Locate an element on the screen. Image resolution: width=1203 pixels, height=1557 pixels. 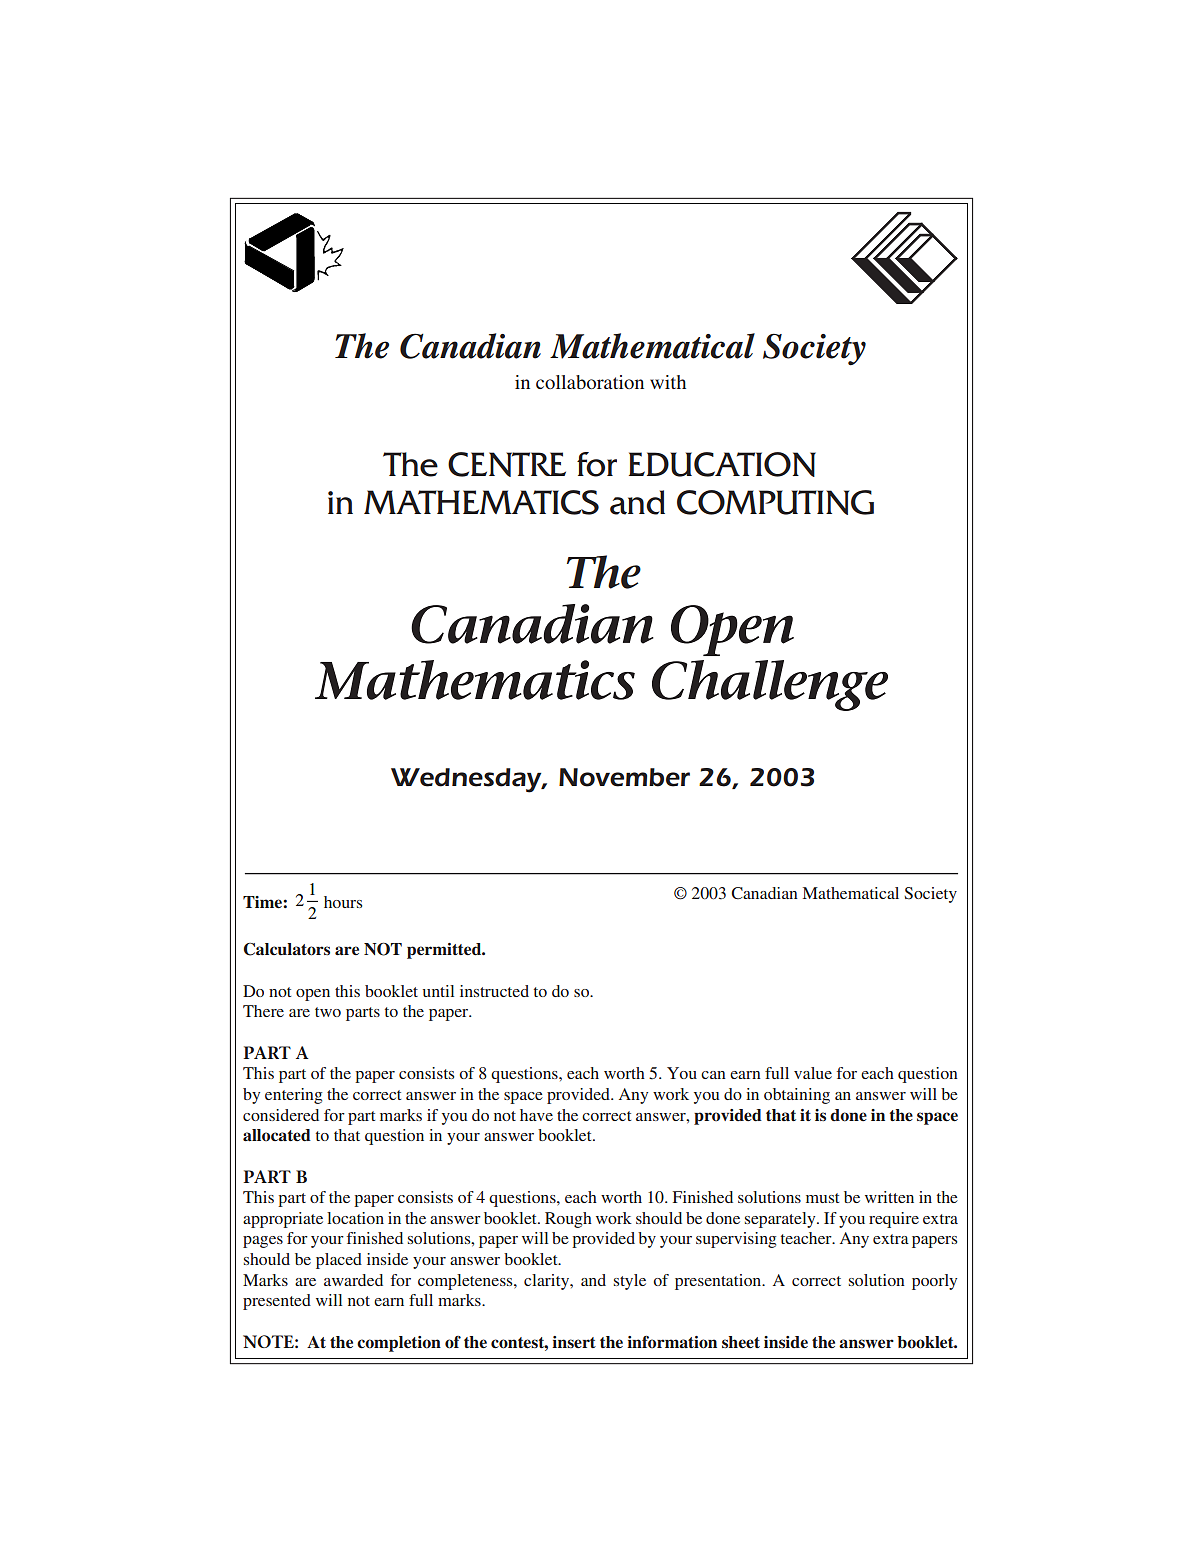
collaboration is located at coordinates (590, 382).
